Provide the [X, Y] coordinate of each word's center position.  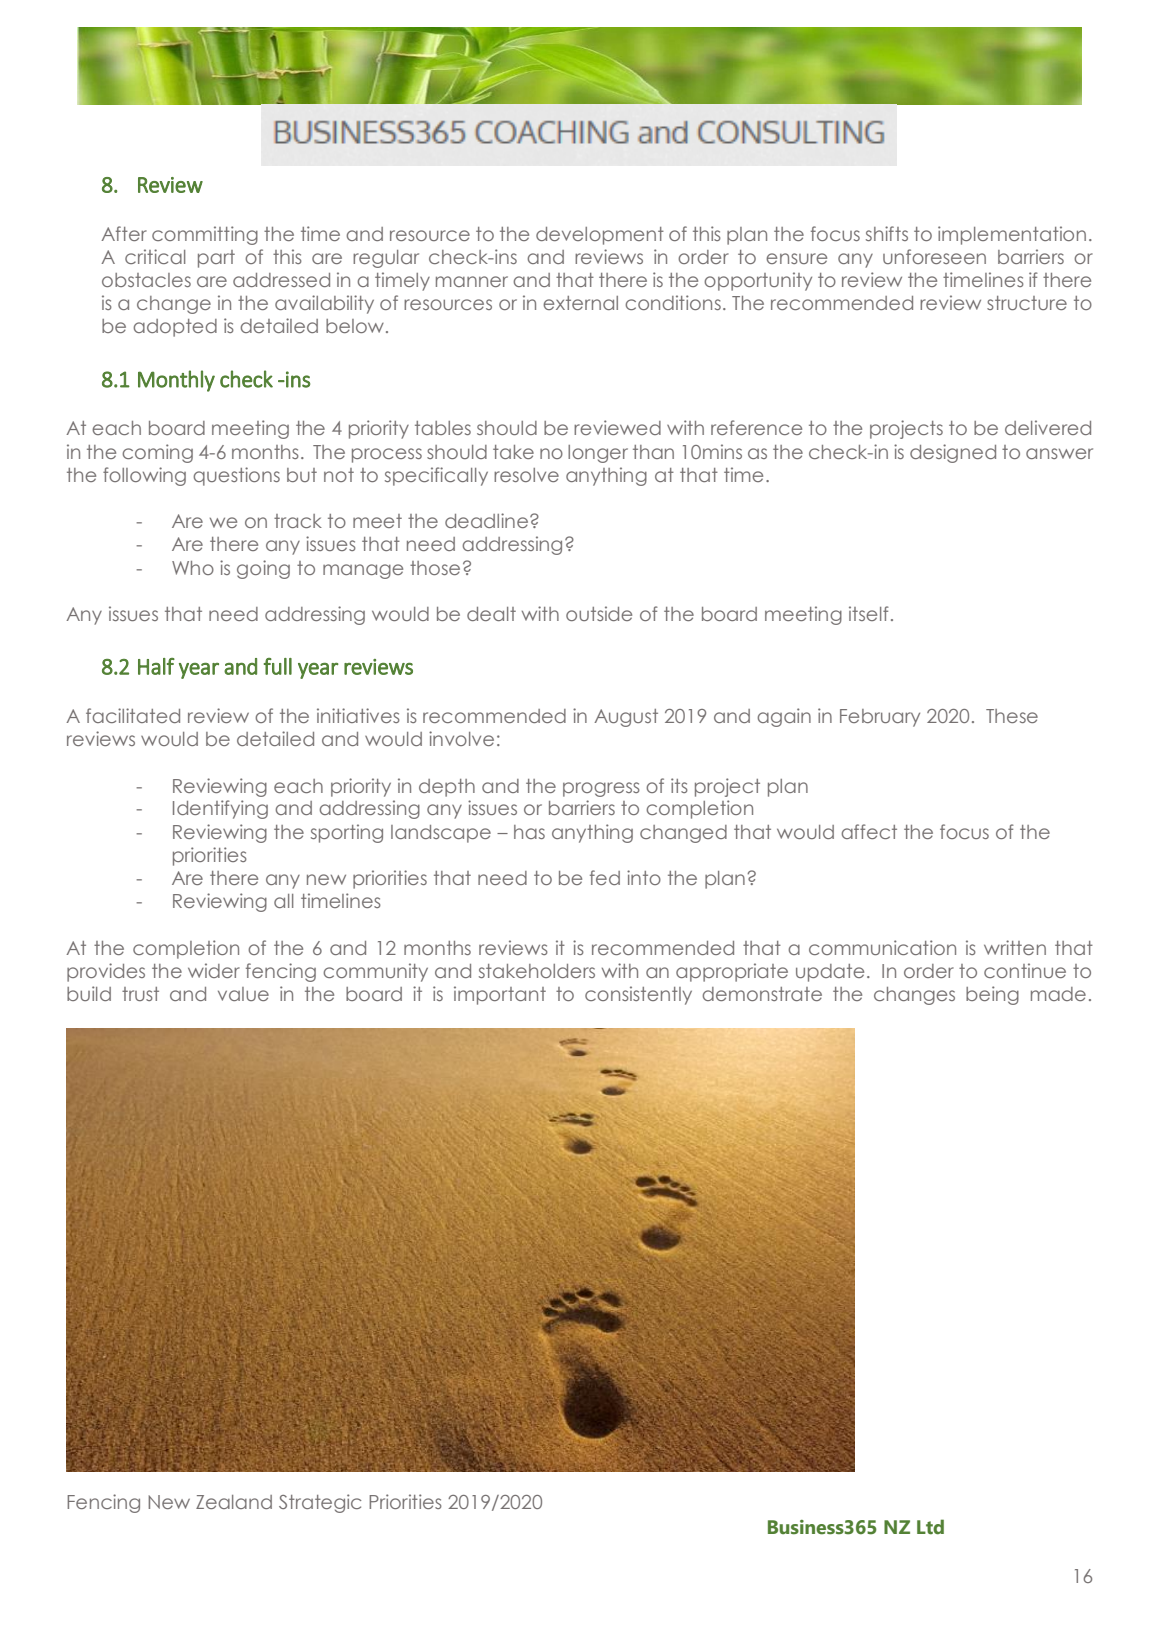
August [626, 718]
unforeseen [934, 256]
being [992, 995]
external [580, 303]
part [216, 259]
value [243, 994]
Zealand [234, 1502]
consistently [638, 995]
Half [156, 666]
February [880, 718]
